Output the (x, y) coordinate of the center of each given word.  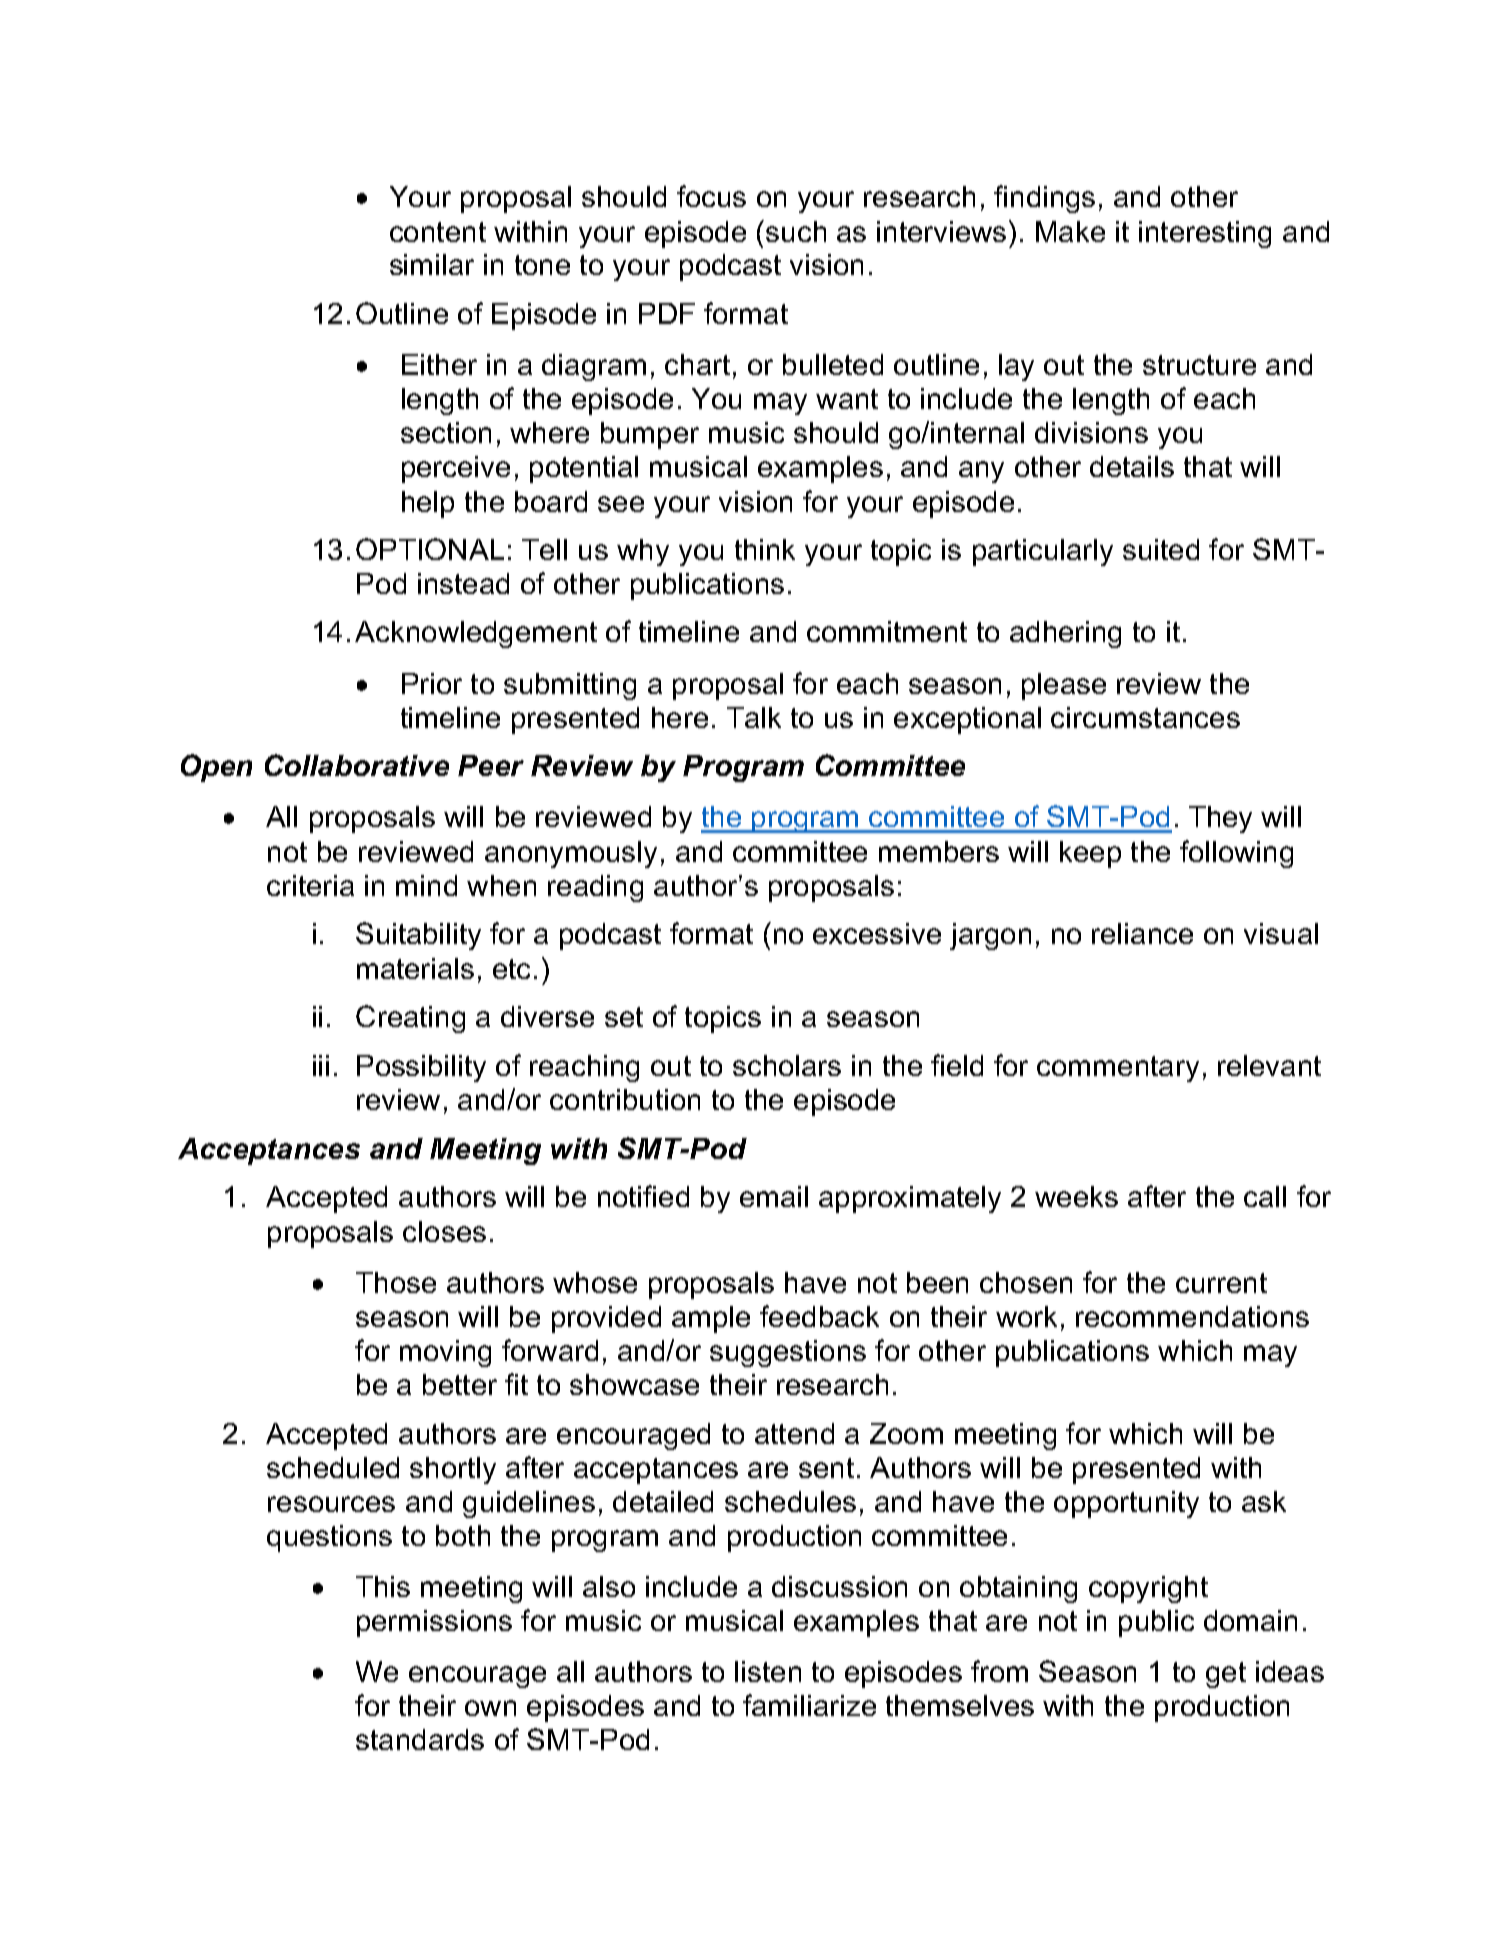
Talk (754, 717)
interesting (1205, 234)
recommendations (1192, 1316)
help (428, 504)
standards (420, 1739)
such (796, 231)
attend (794, 1433)
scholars (787, 1065)
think (765, 549)
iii (321, 1065)
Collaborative (357, 765)
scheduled (333, 1467)
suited (1161, 549)
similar (432, 264)
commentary (1118, 1069)
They (1220, 819)
